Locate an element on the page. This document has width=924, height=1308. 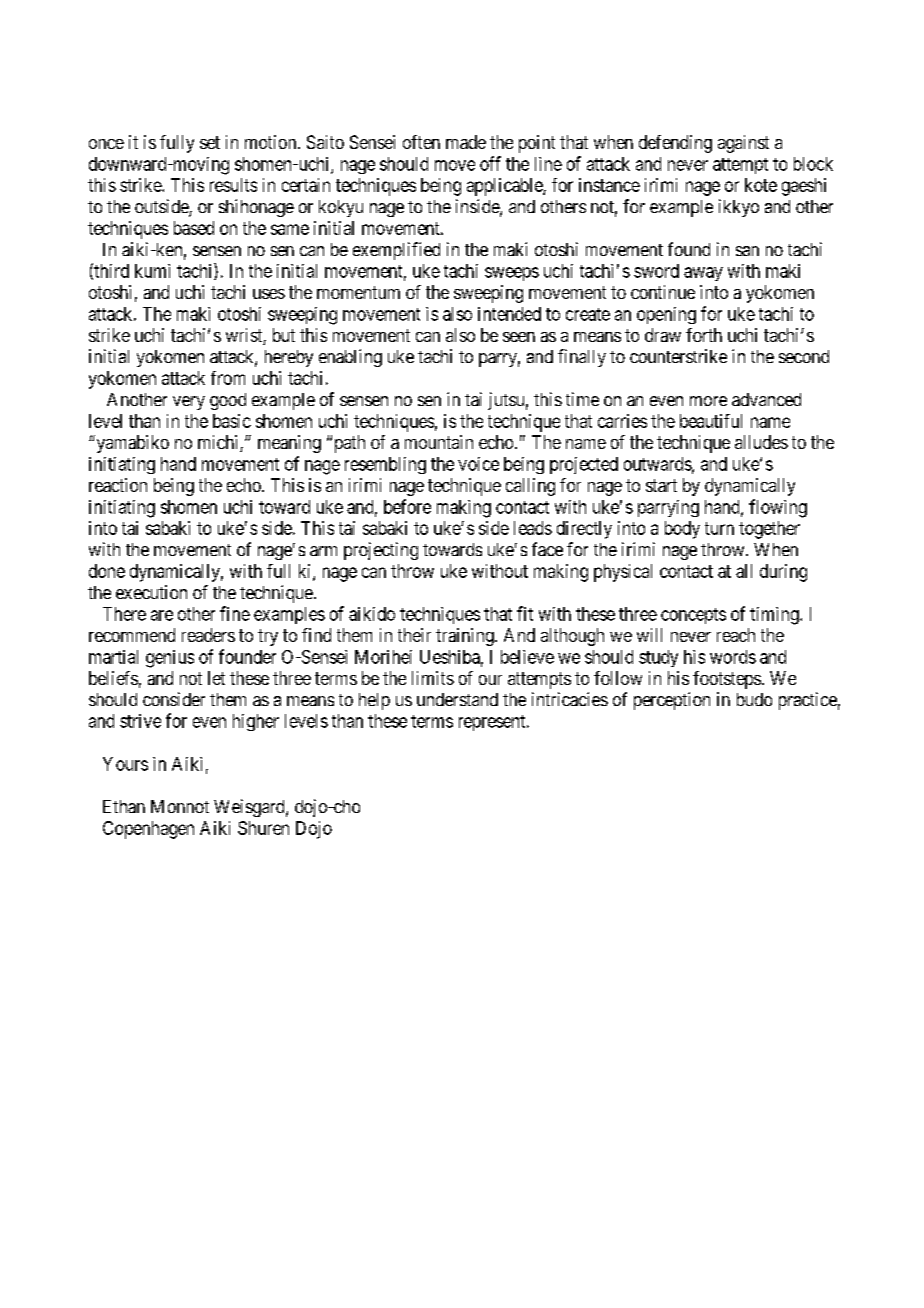
start is located at coordinates (661, 485).
